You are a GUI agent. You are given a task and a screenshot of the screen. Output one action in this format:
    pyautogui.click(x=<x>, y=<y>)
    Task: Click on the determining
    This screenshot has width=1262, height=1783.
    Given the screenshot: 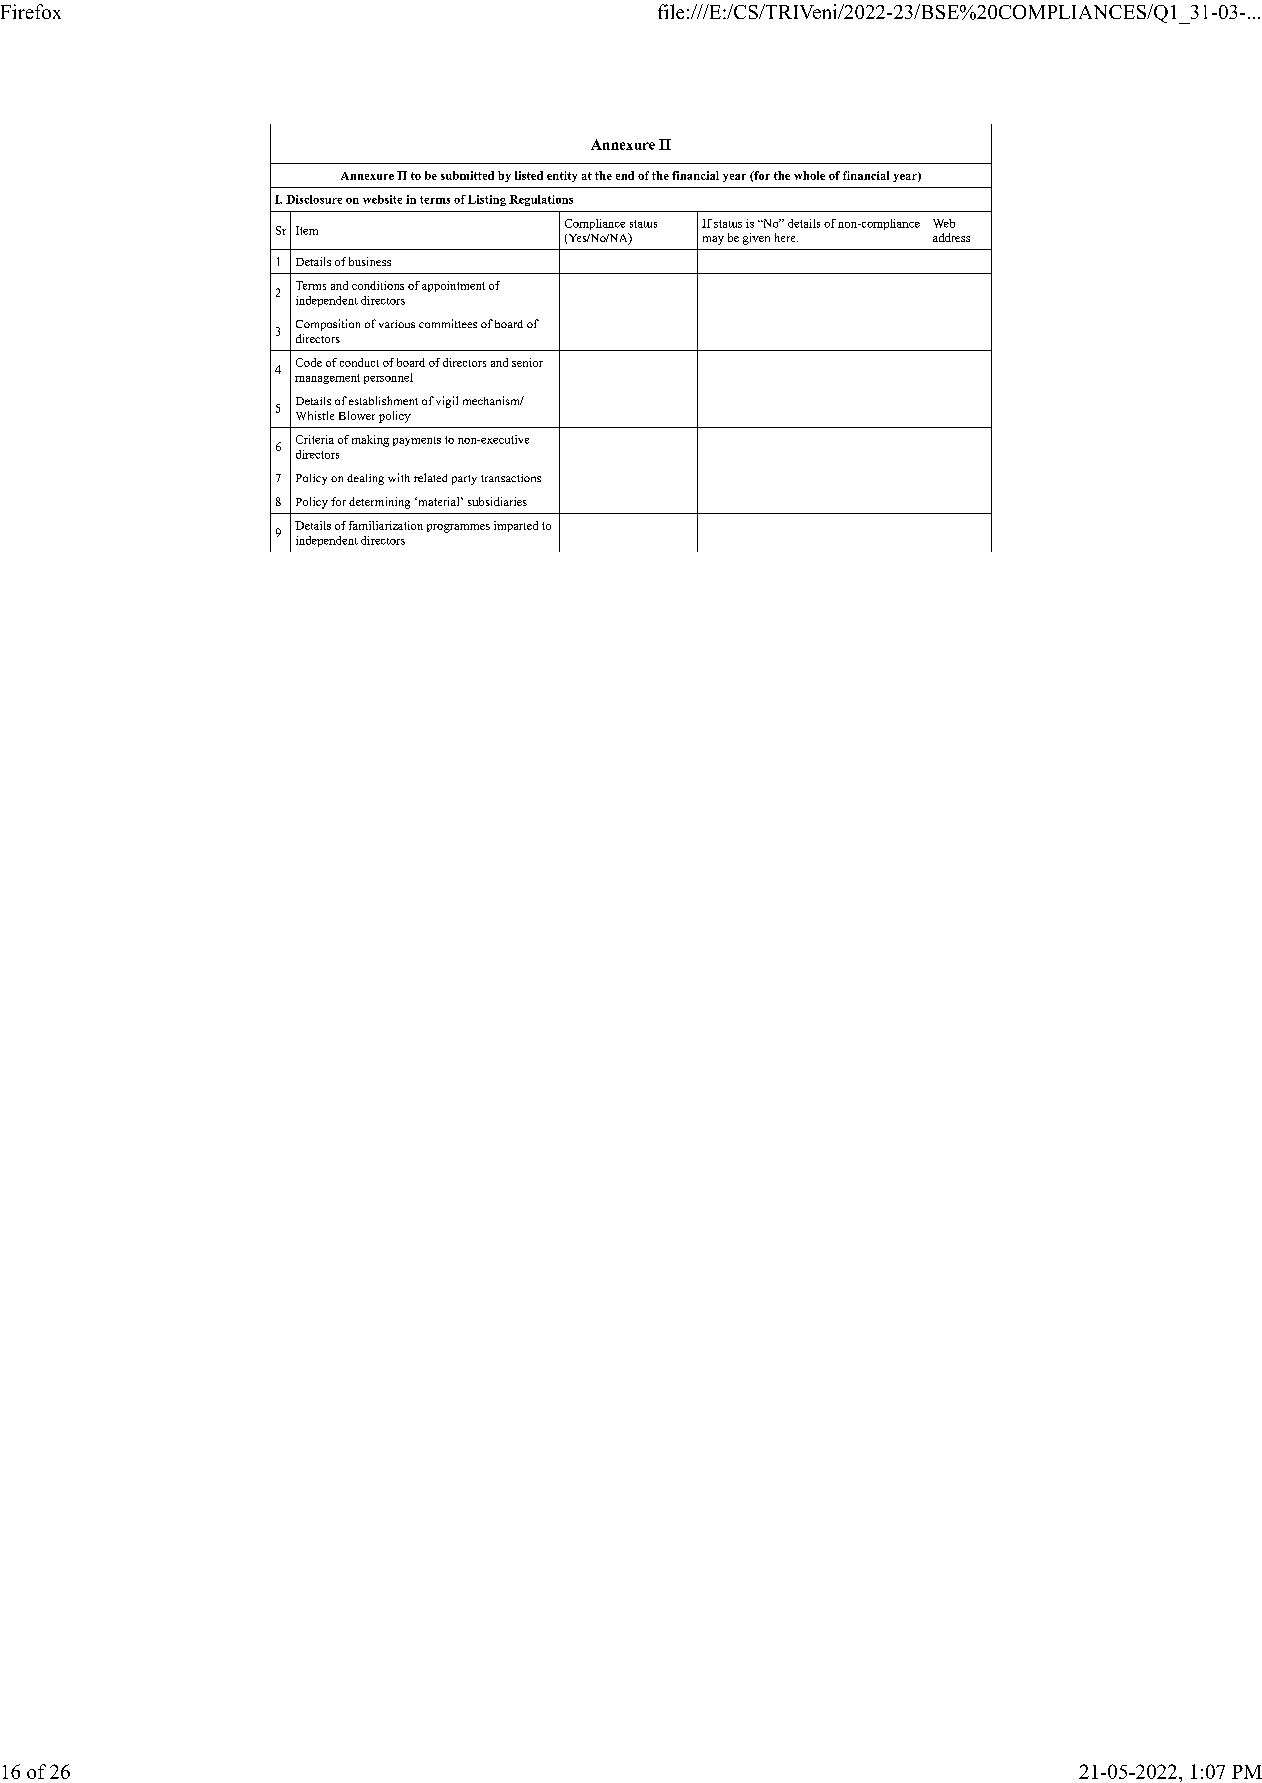 What is the action you would take?
    pyautogui.click(x=379, y=503)
